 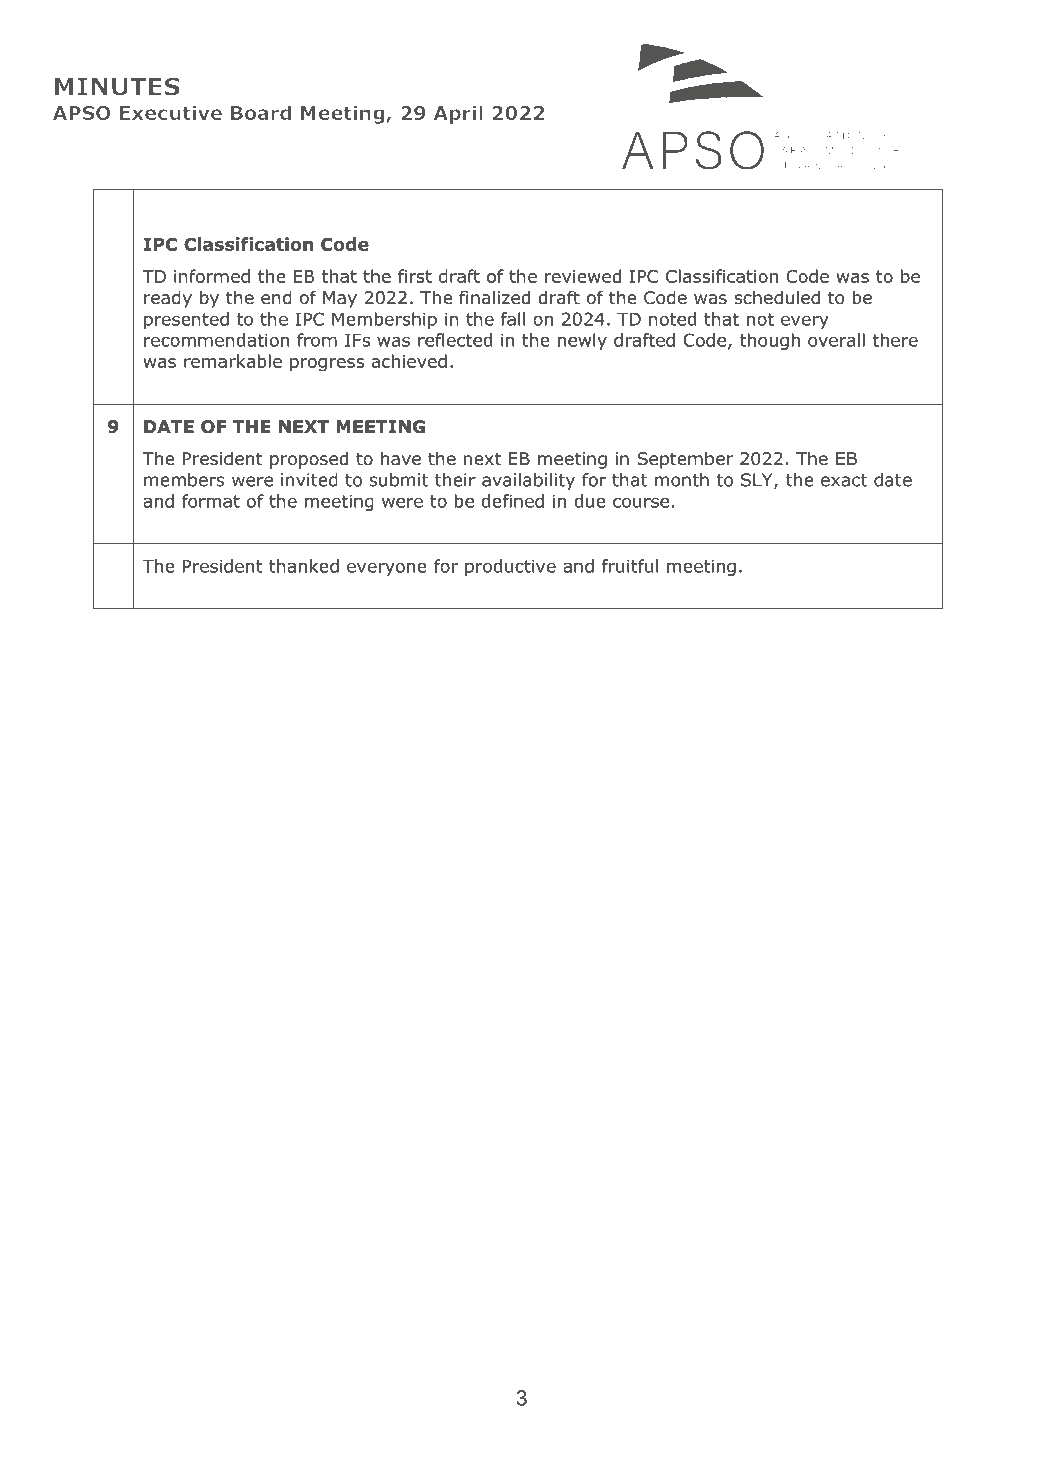 I want to click on though, so click(x=770, y=341).
